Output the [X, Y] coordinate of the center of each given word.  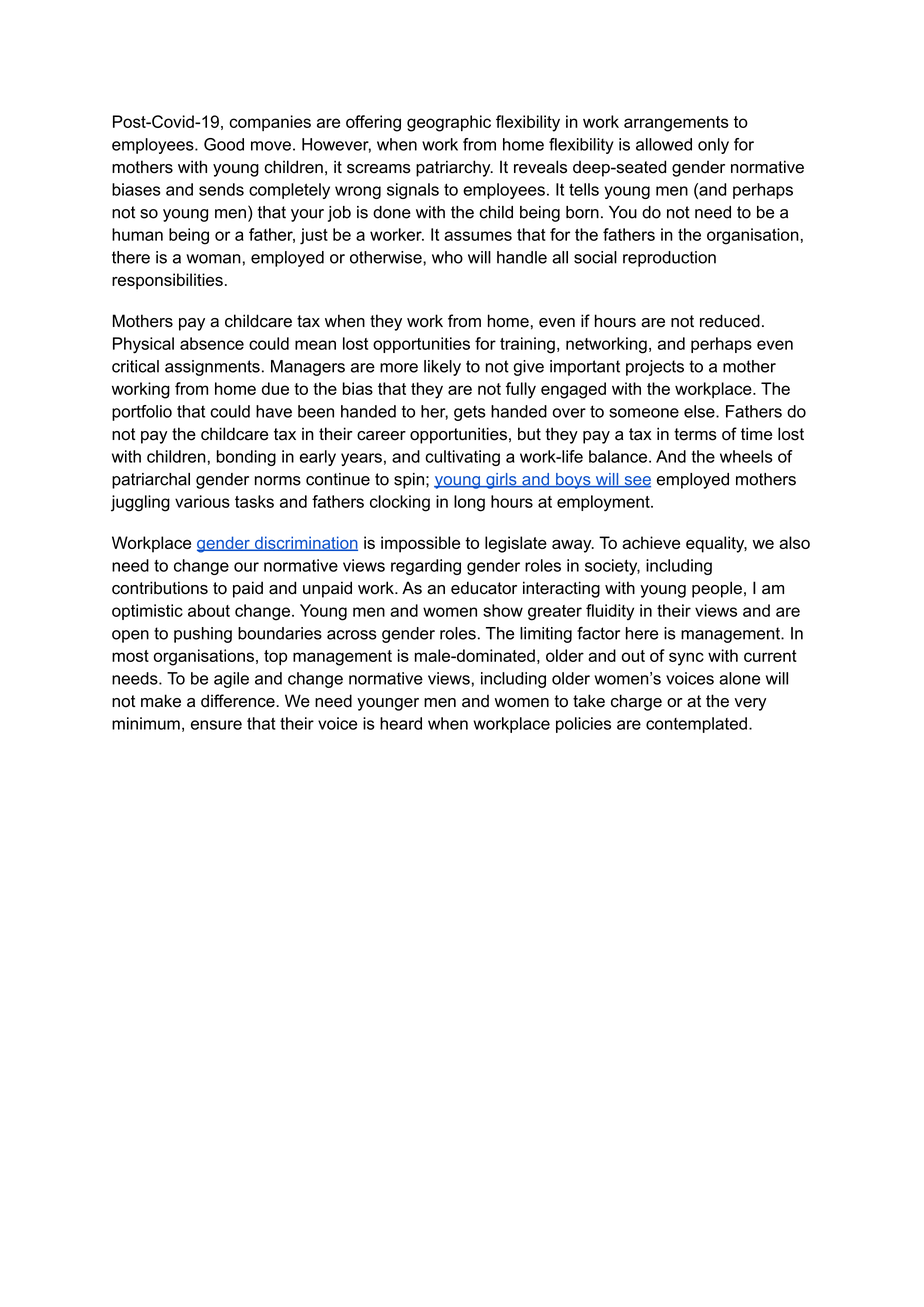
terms [695, 434]
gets [470, 413]
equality [716, 544]
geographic [449, 123]
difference [239, 701]
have [274, 411]
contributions [160, 588]
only [713, 146]
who [447, 257]
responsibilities [167, 281]
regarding [426, 567]
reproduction [669, 259]
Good [224, 144]
